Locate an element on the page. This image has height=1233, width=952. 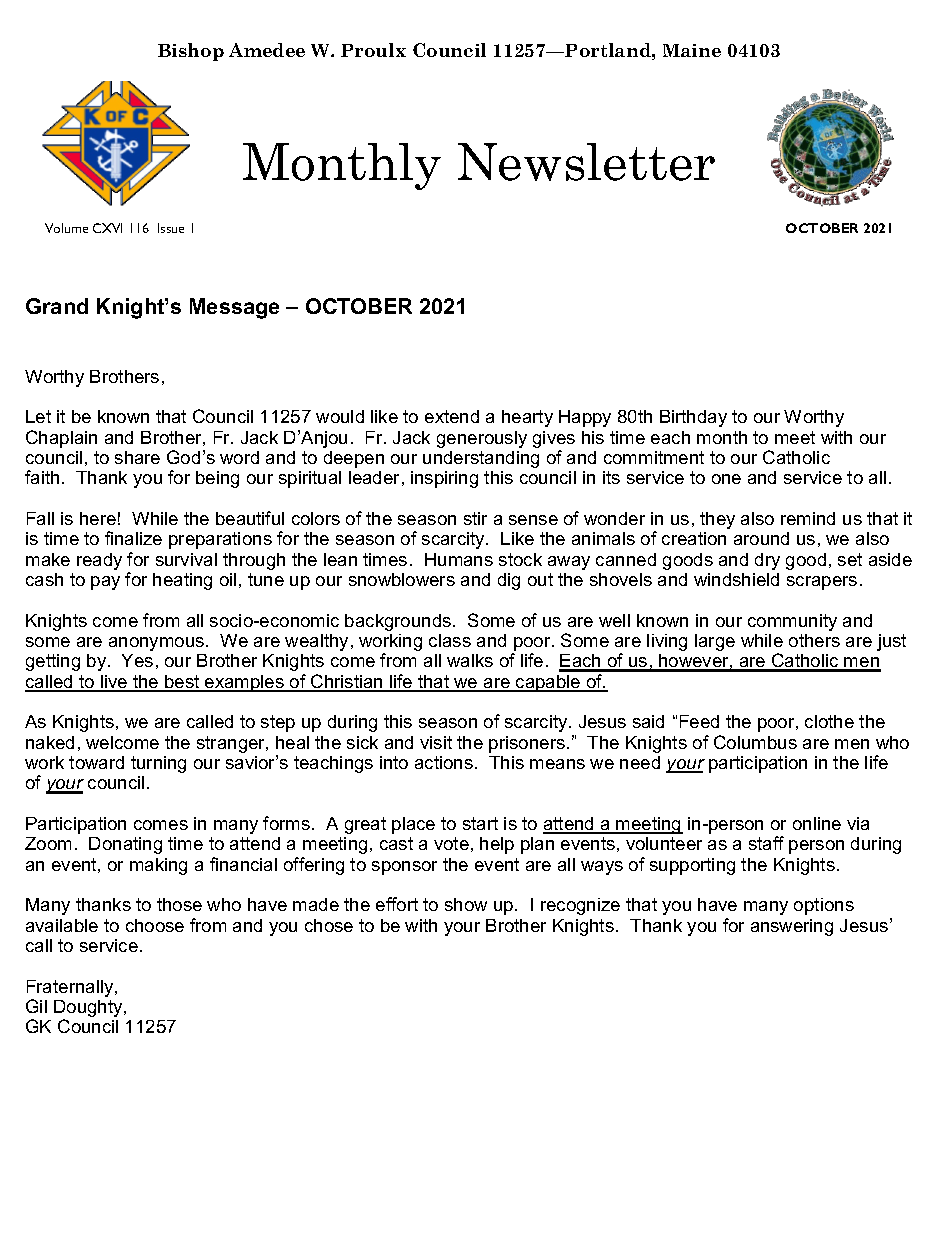
Doughty is located at coordinates (89, 1010).
